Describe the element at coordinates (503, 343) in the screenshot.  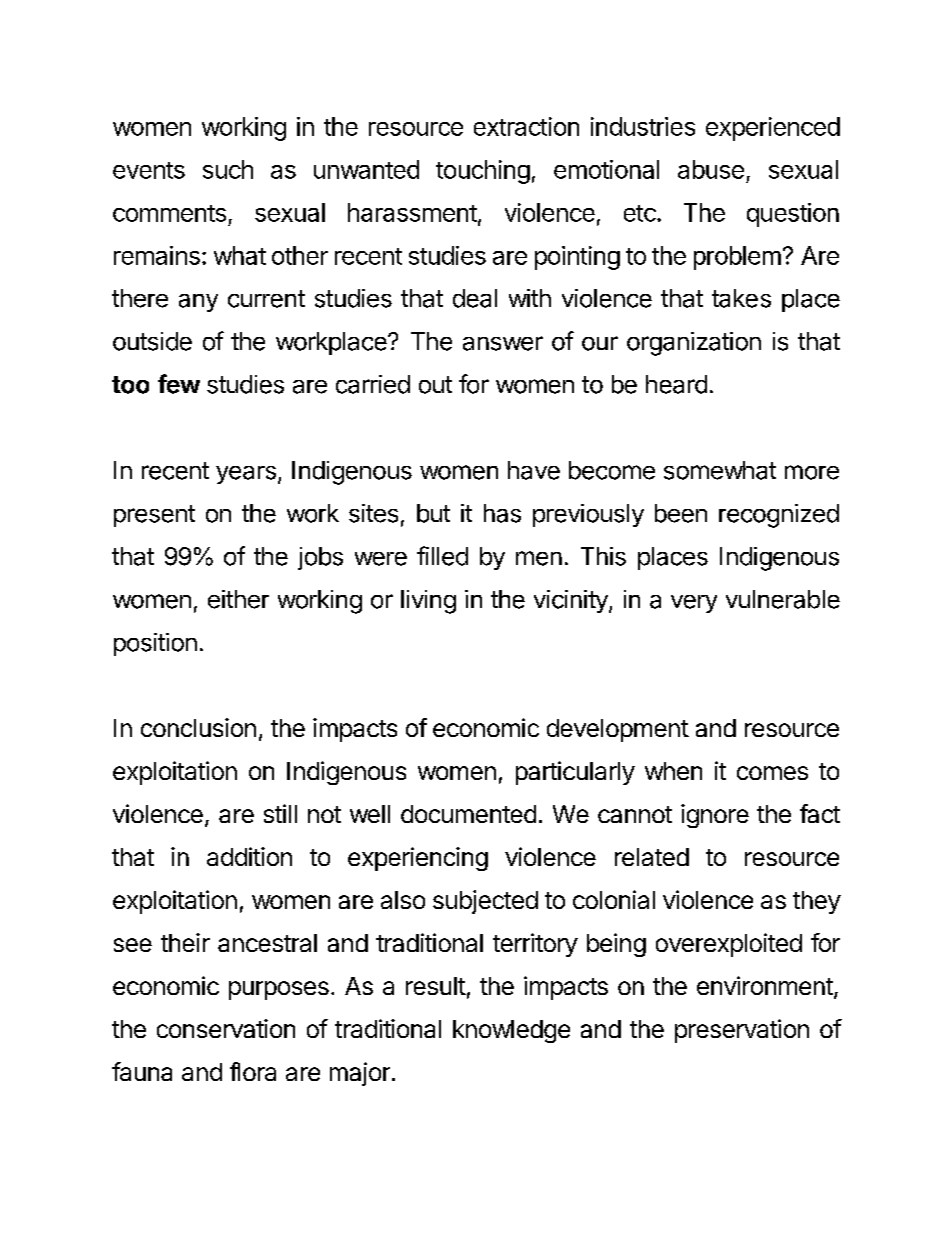
I see `answer` at that location.
